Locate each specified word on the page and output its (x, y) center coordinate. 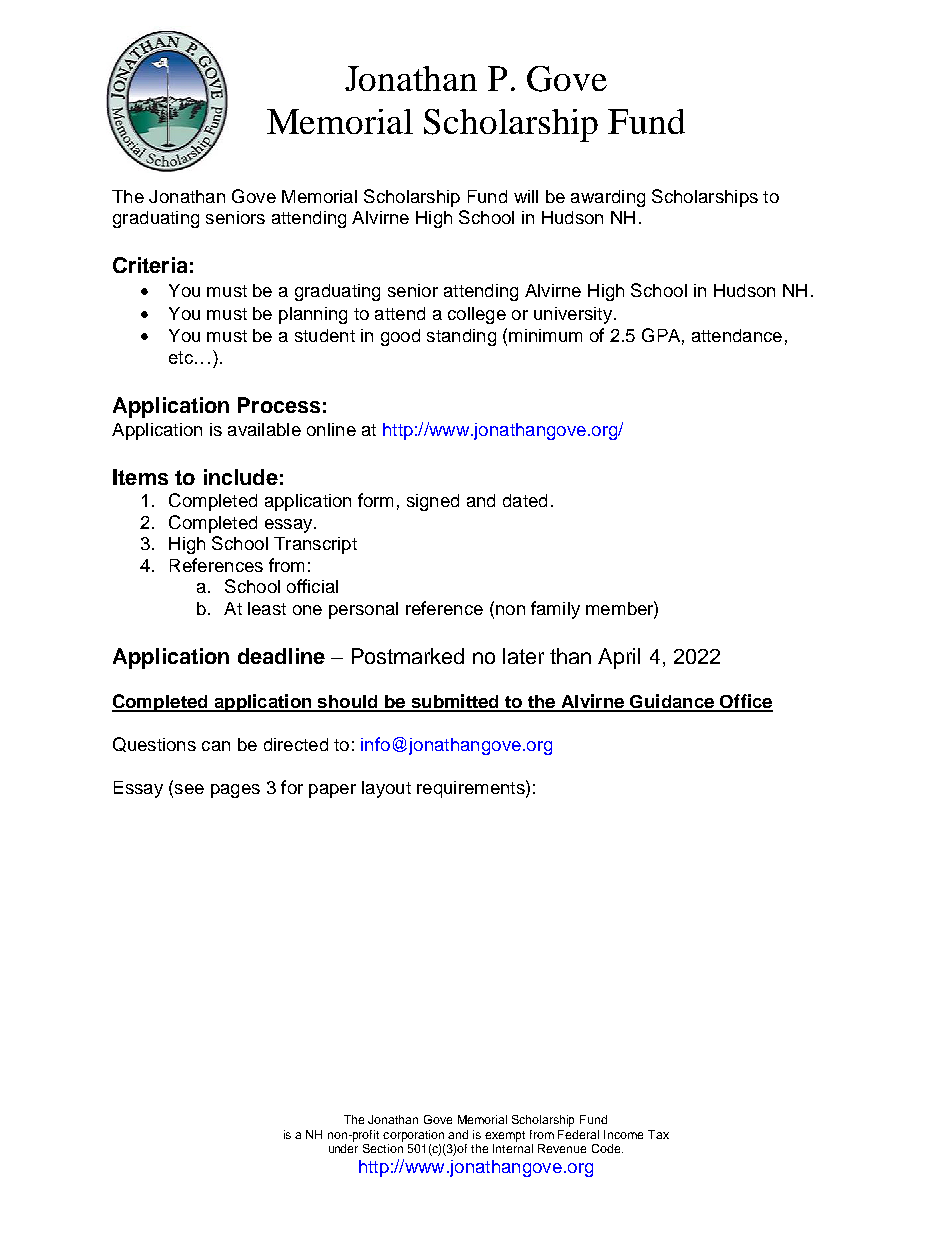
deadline (281, 656)
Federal (578, 1134)
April (619, 658)
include (241, 477)
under (343, 1148)
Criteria (150, 265)
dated (525, 500)
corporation (413, 1136)
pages (235, 791)
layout (386, 789)
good (400, 337)
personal (363, 610)
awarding (608, 198)
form (375, 500)
